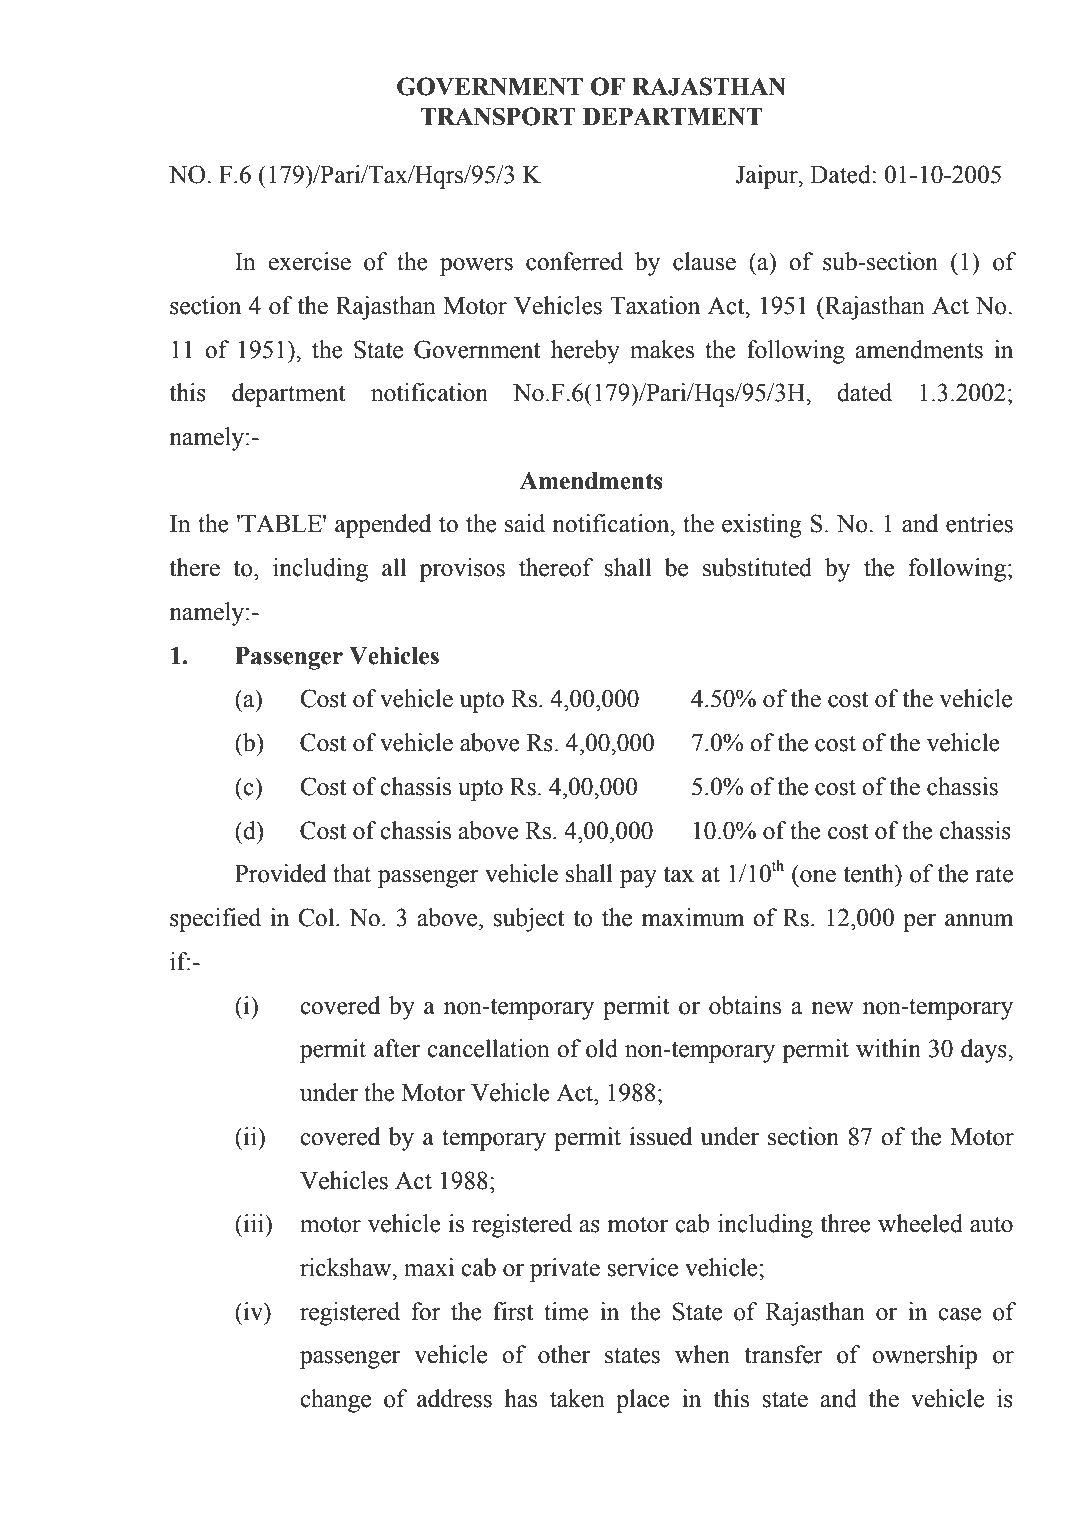 Image resolution: width=1078 pixels, height=1525 pixels. What do you see at coordinates (979, 523) in the page?
I see `entries` at bounding box center [979, 523].
